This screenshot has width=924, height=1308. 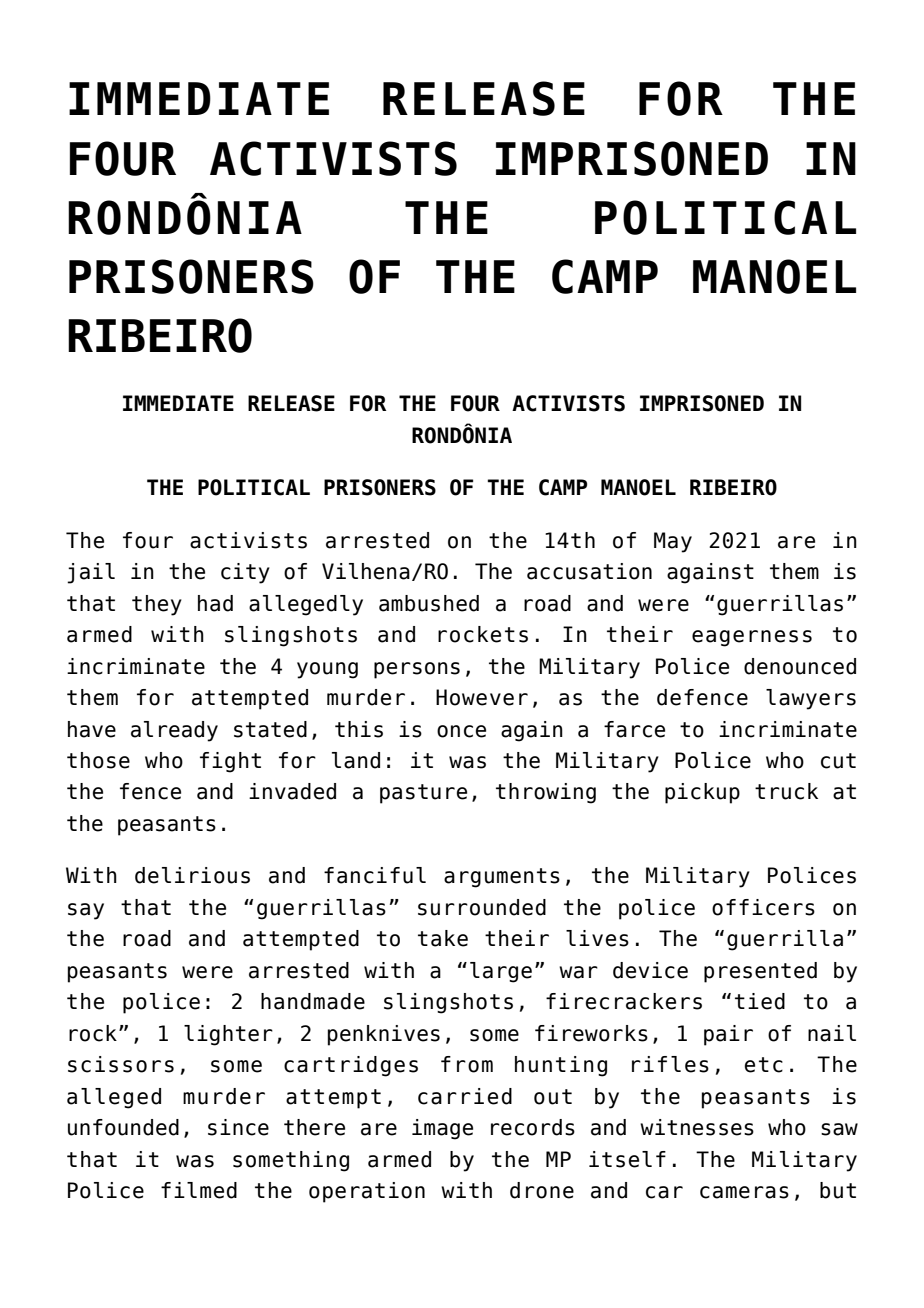 What do you see at coordinates (728, 1035) in the screenshot?
I see `pair` at bounding box center [728, 1035].
